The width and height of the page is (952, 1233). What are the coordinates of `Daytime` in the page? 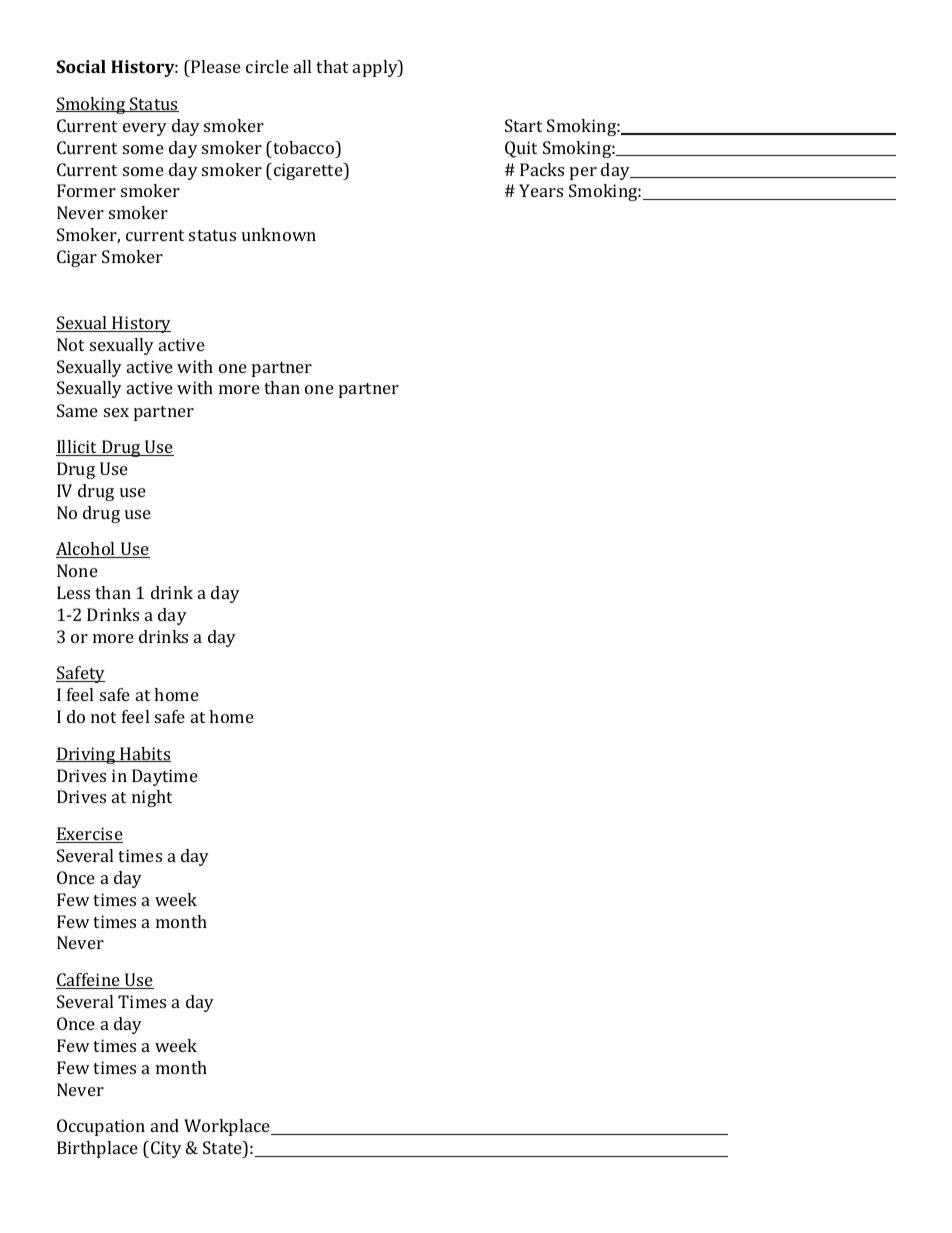 It's located at (165, 777).
